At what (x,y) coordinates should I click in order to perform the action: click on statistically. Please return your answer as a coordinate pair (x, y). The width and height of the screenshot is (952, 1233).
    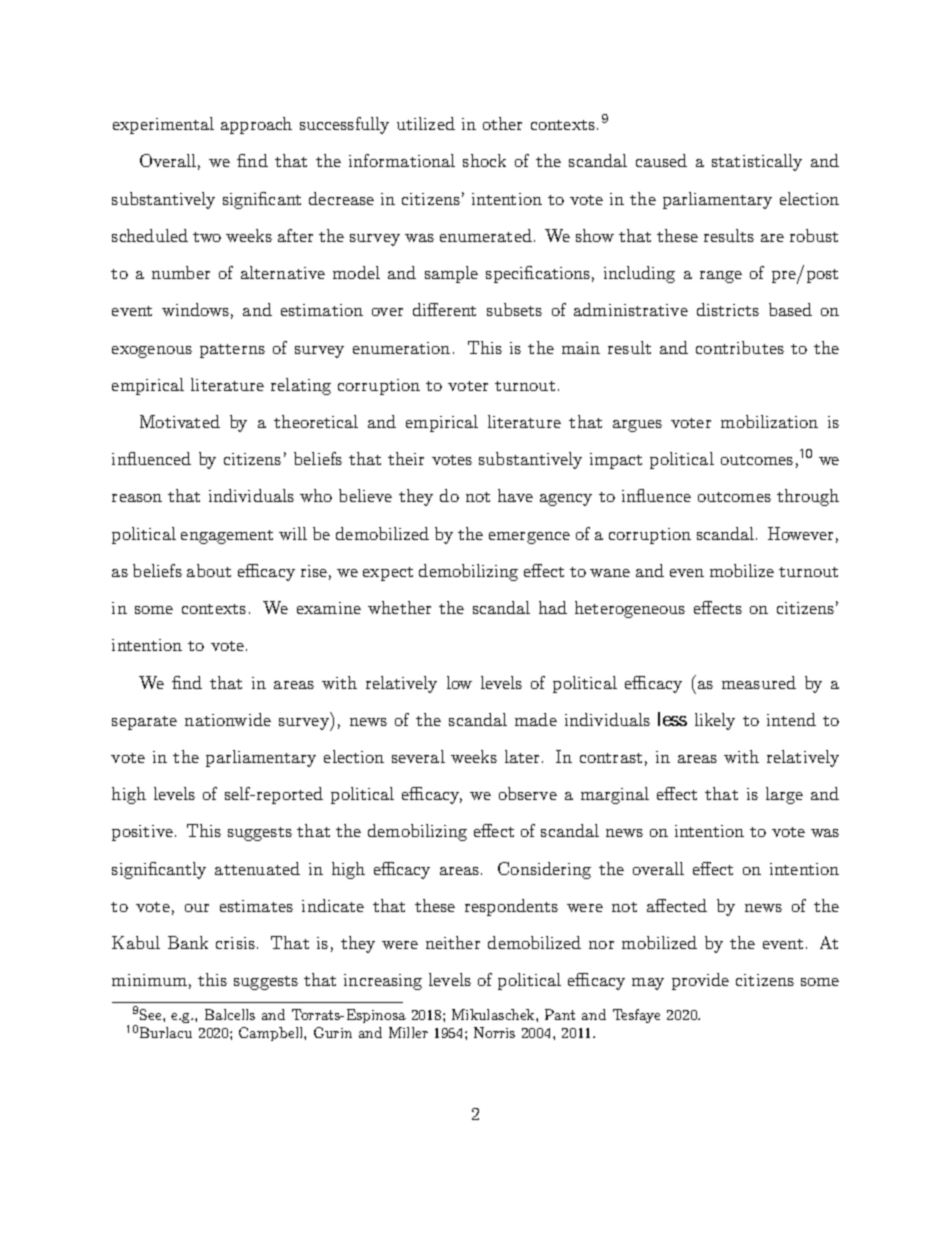
    Looking at the image, I should click on (757, 162).
